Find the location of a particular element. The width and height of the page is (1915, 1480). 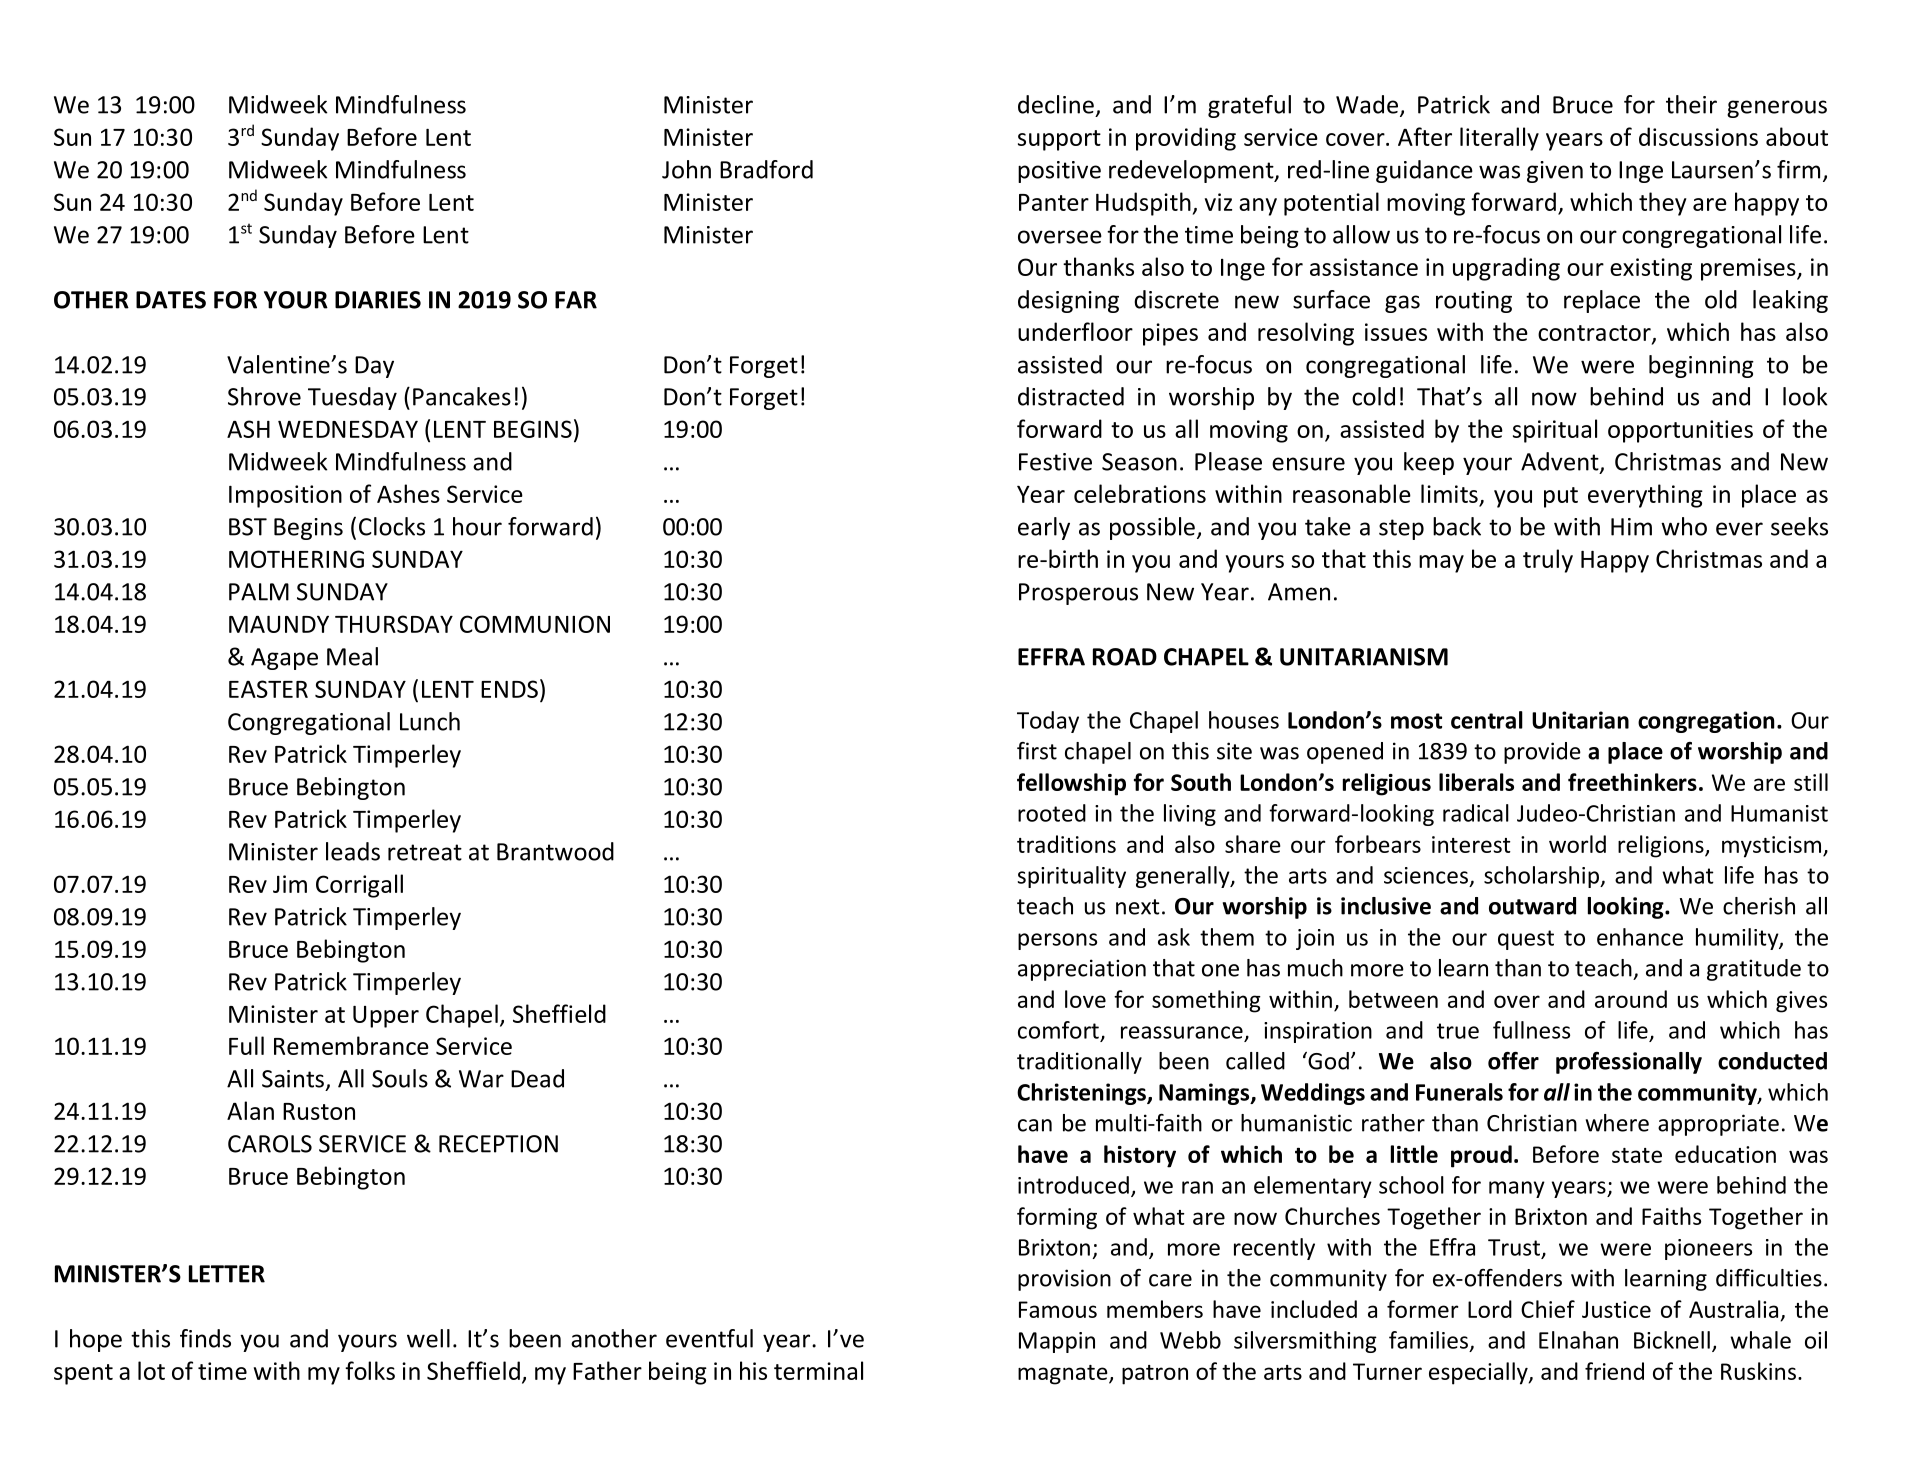

discussions is located at coordinates (1698, 136).
